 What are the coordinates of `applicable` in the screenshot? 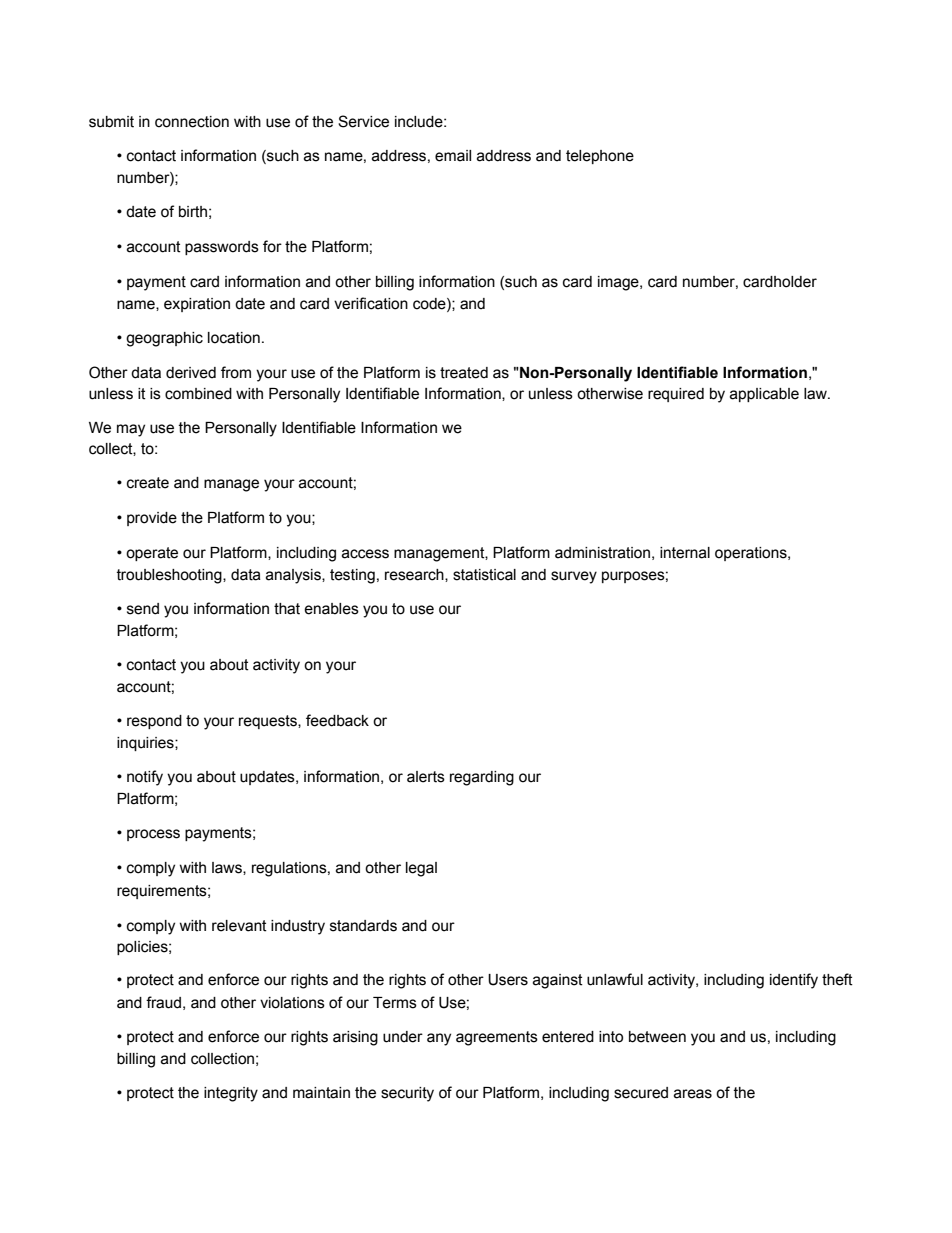 It's located at (764, 395).
